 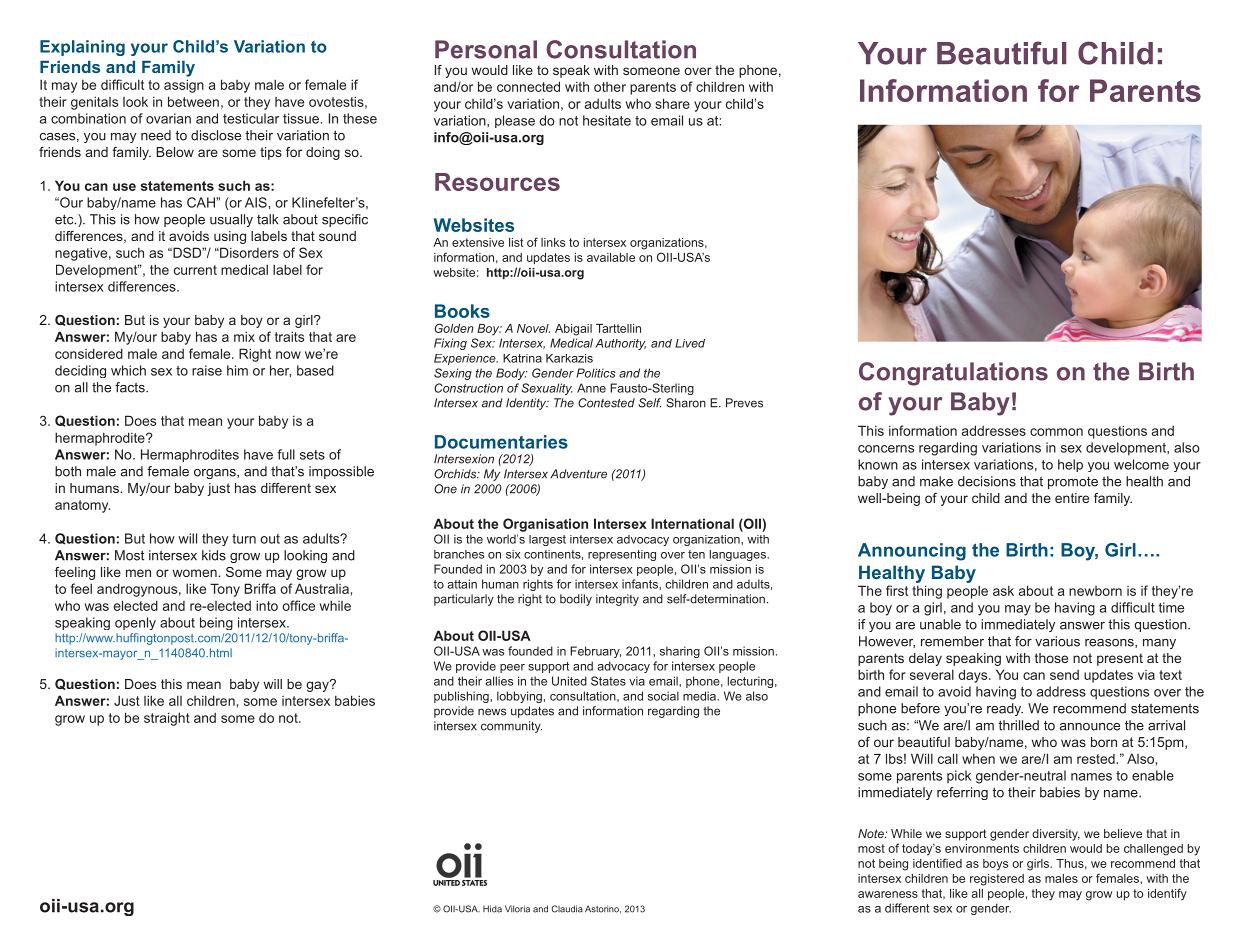 I want to click on straight, so click(x=167, y=719).
